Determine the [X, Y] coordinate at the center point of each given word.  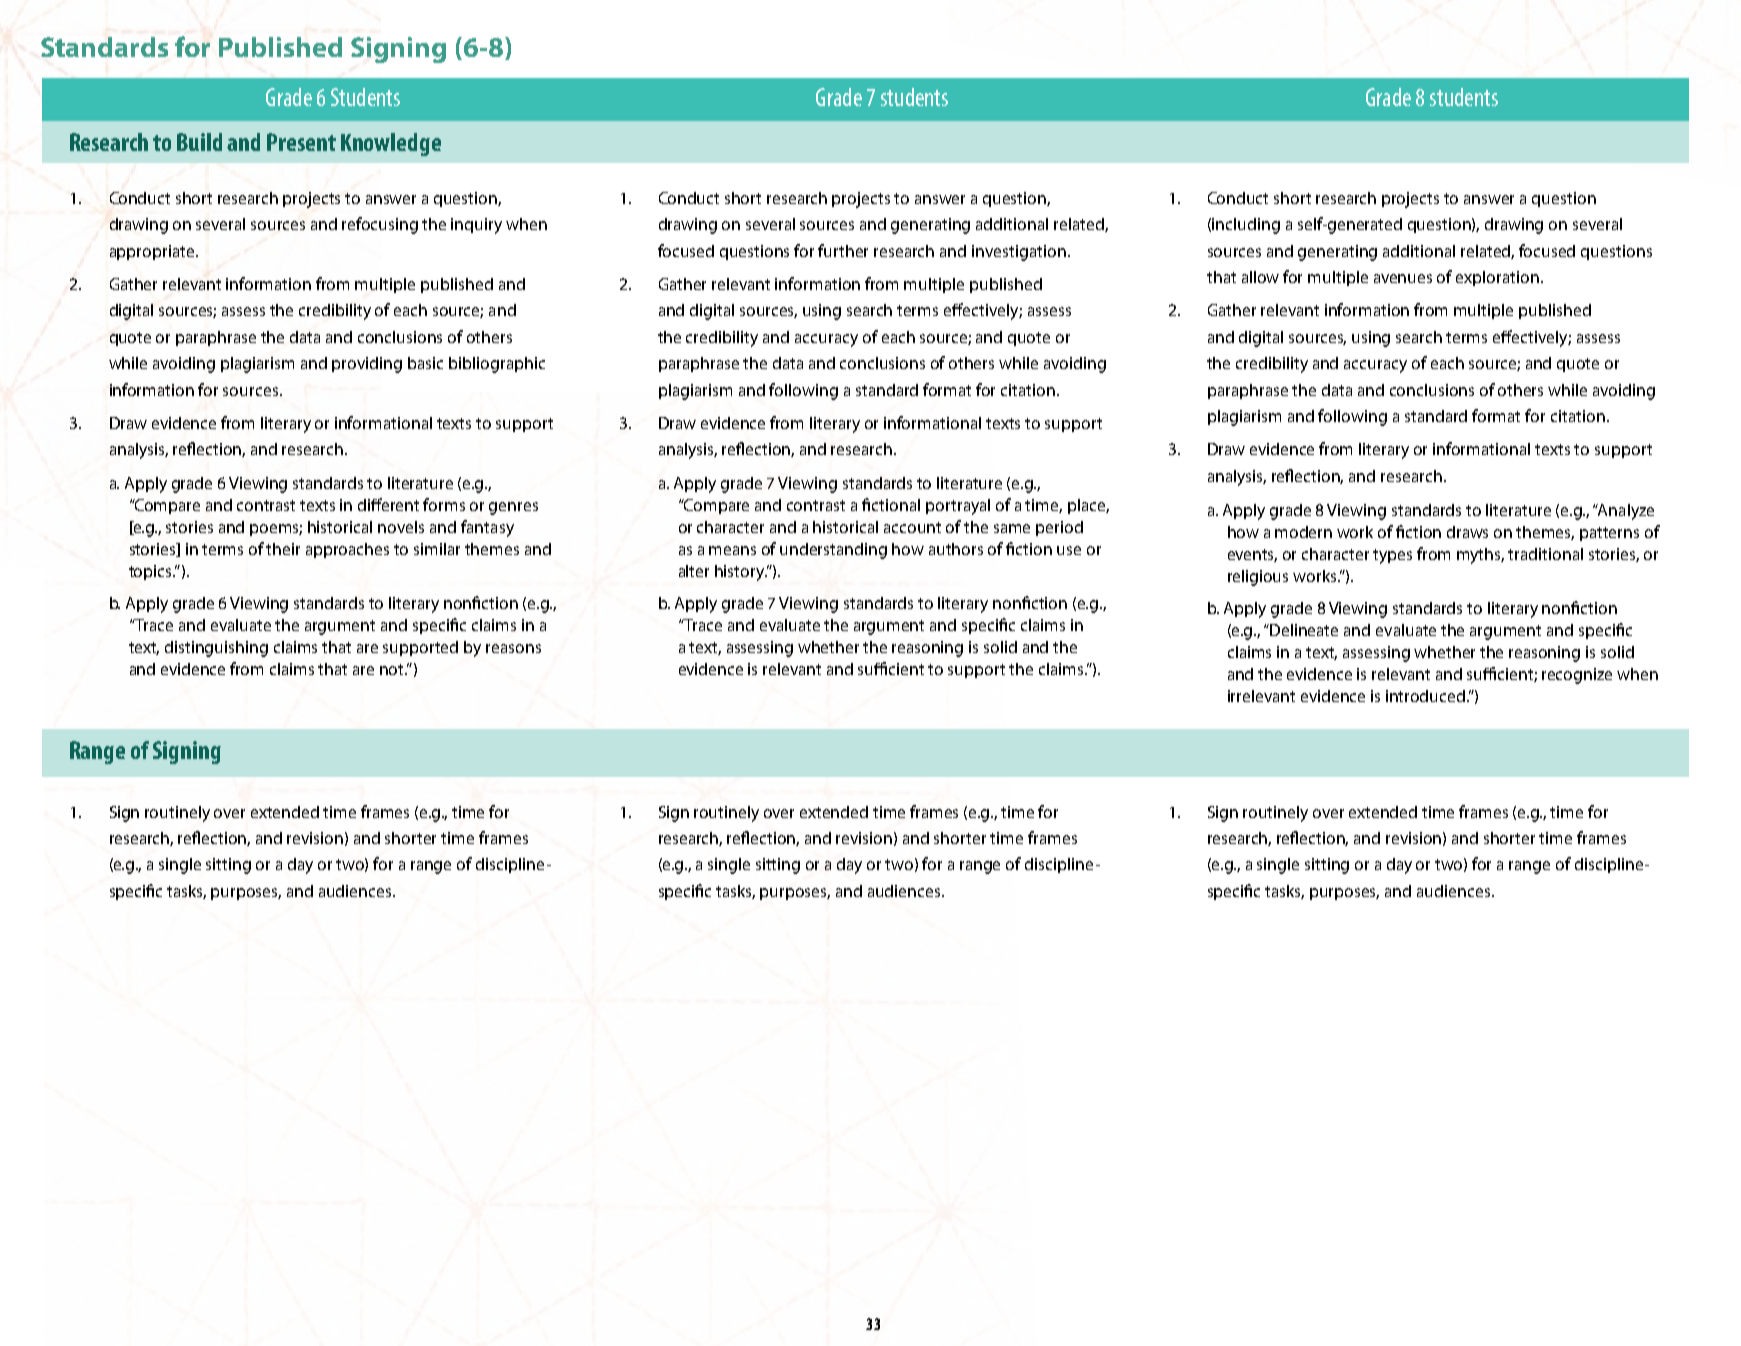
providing [367, 365]
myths [1480, 556]
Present [301, 142]
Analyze [1625, 512]
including [1246, 226]
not [393, 669]
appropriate [153, 252]
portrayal [958, 507]
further [843, 250]
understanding [833, 551]
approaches [347, 550]
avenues [1403, 278]
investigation [1019, 253]
